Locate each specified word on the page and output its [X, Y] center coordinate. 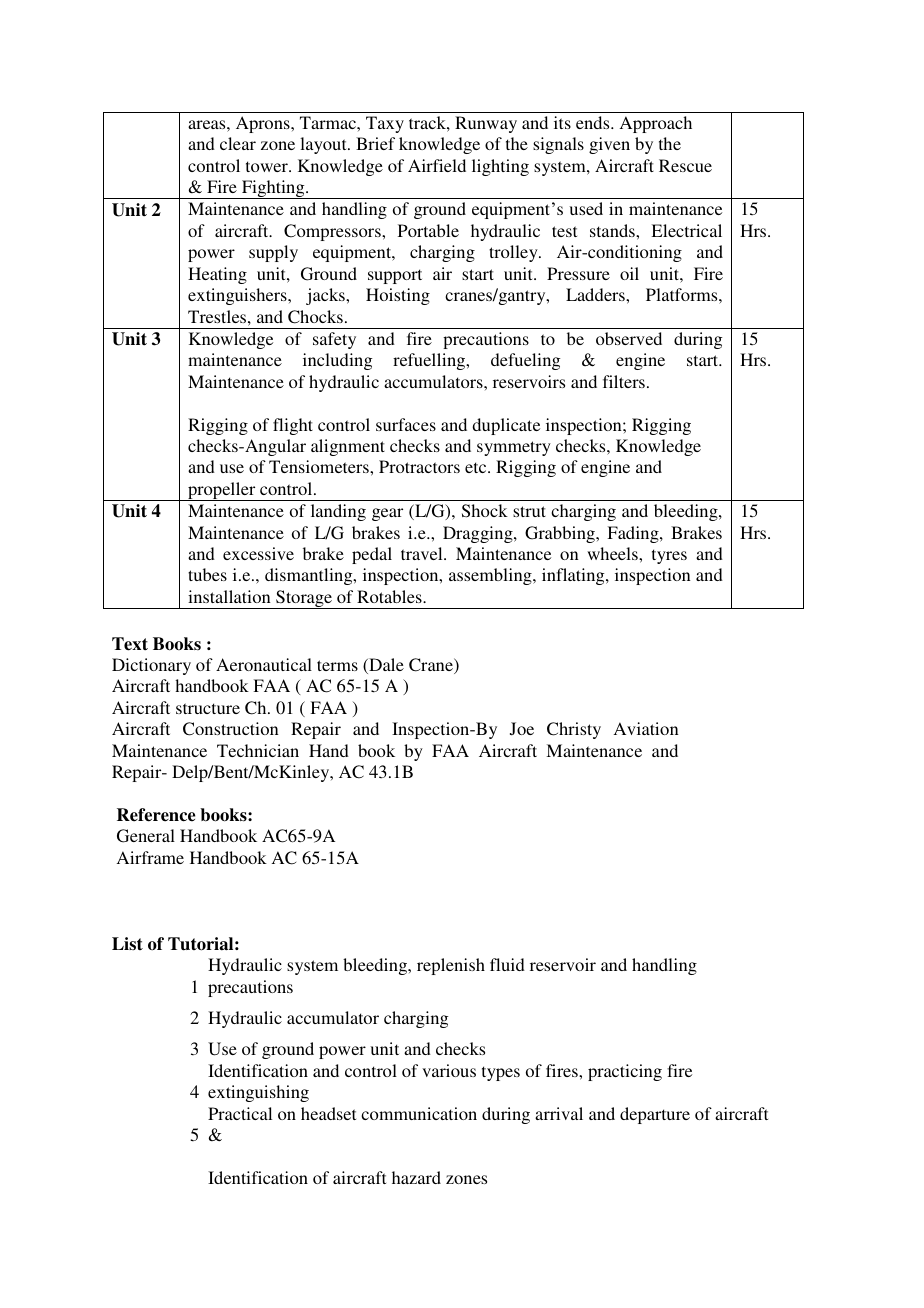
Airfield [437, 165]
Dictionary [151, 666]
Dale [385, 666]
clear [238, 143]
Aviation [646, 728]
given [609, 145]
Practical [240, 1113]
